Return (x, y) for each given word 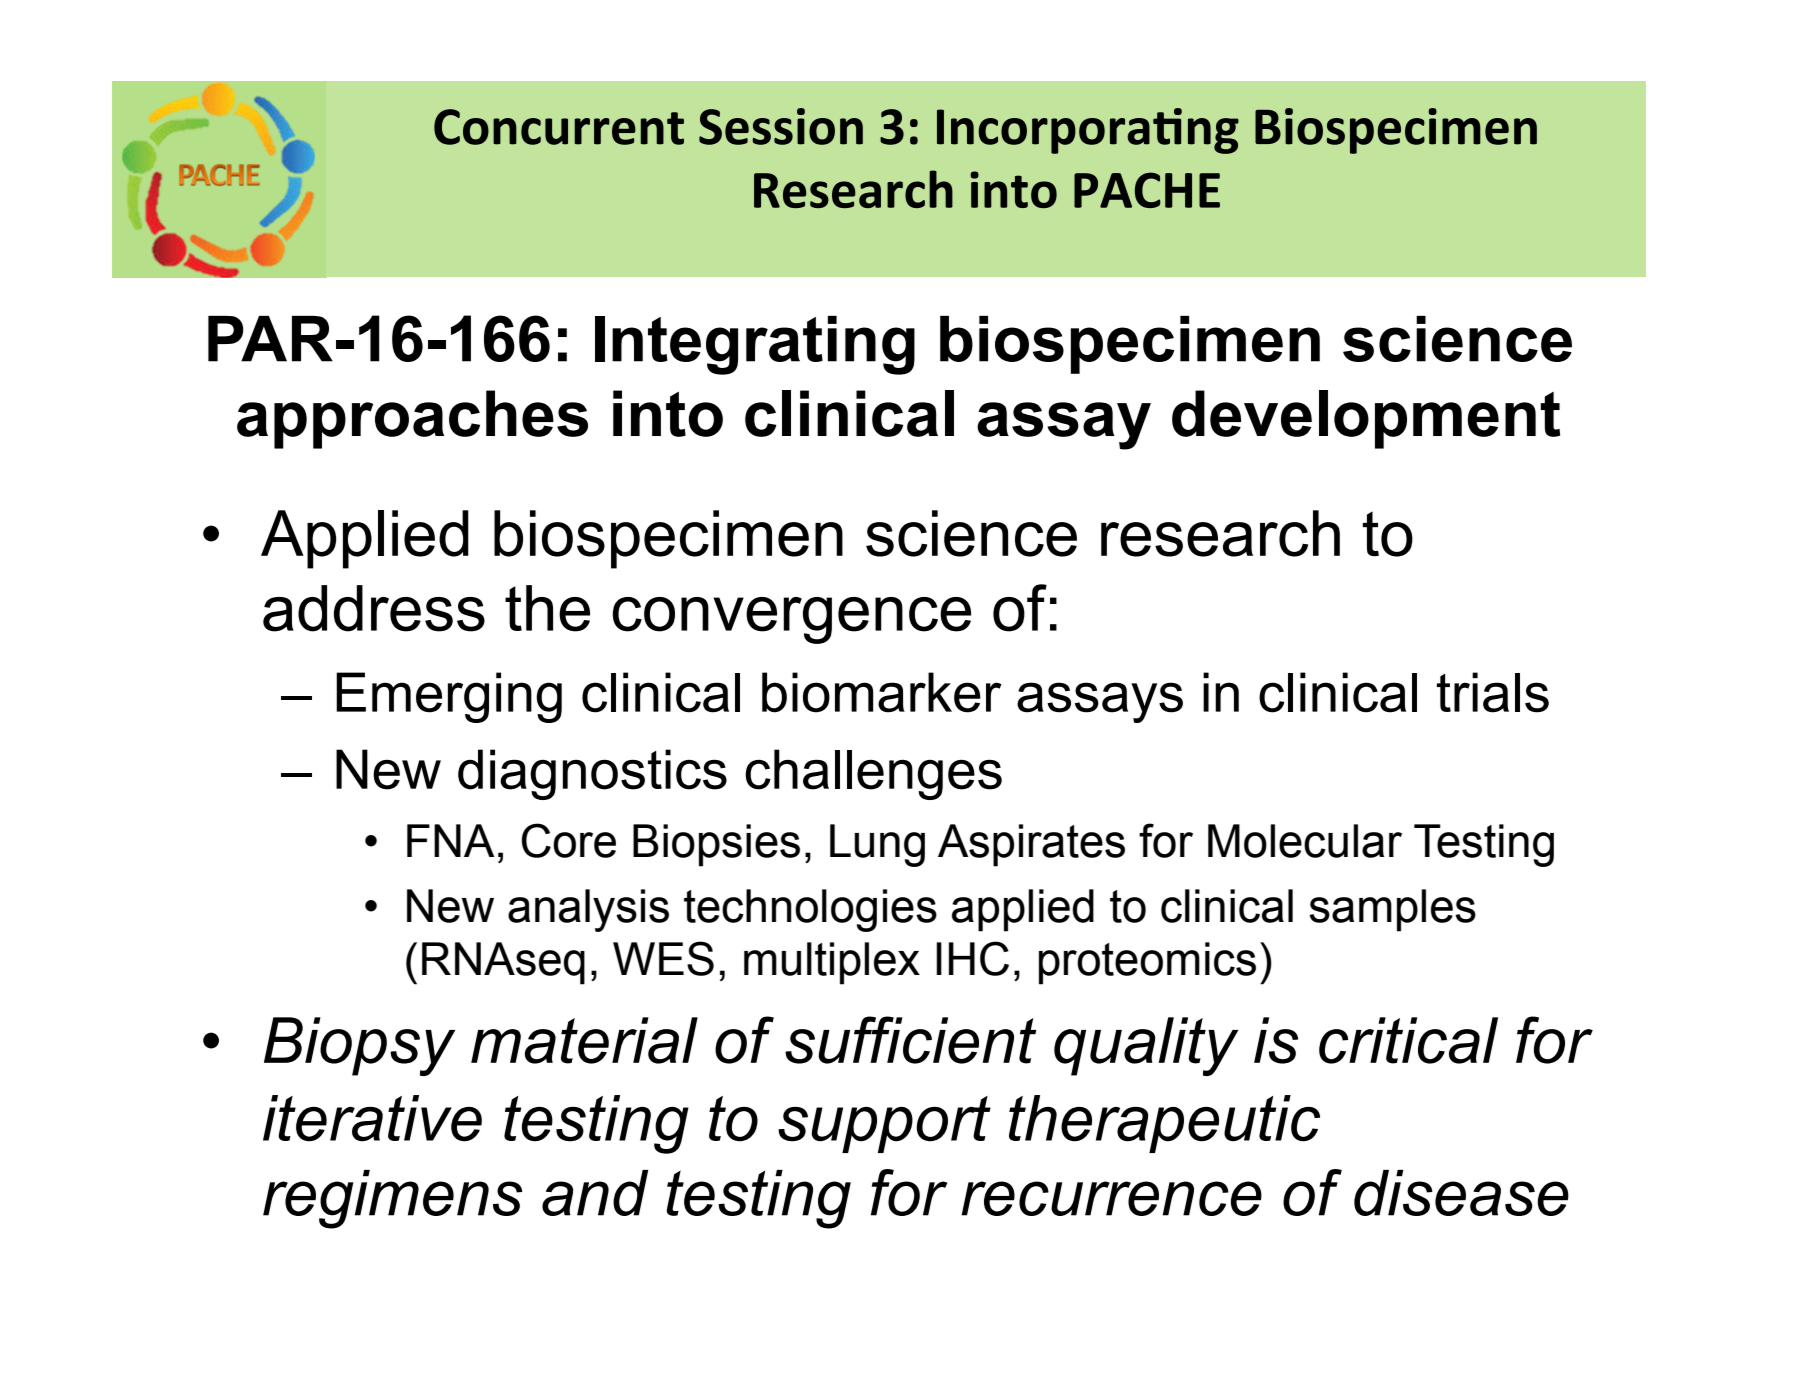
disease (1461, 1193)
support (884, 1124)
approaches (412, 419)
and (595, 1193)
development (1366, 419)
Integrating (755, 345)
